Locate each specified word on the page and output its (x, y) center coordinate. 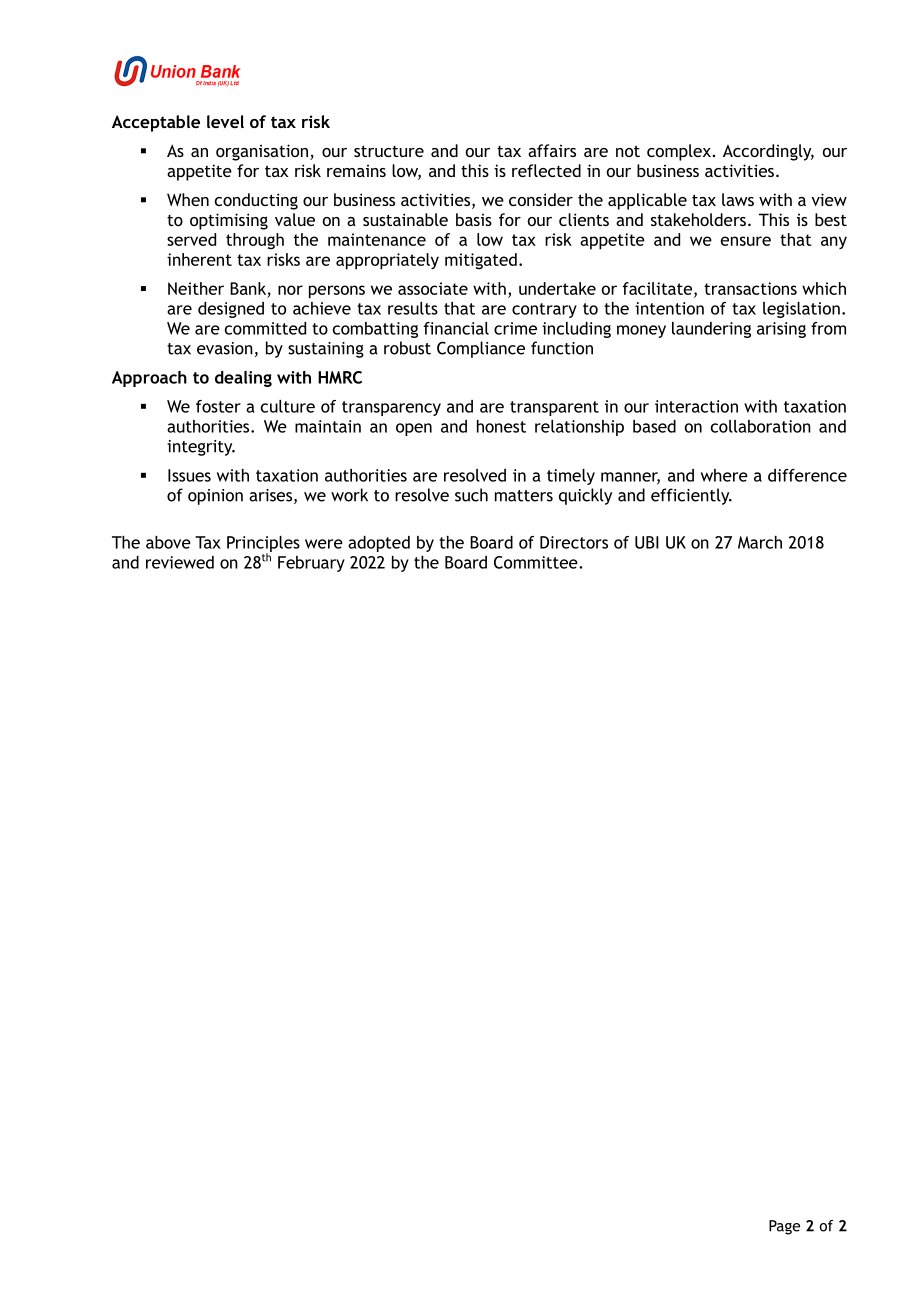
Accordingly (768, 152)
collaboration (761, 426)
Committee (537, 562)
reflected (546, 170)
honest (501, 426)
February (311, 564)
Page (784, 1227)
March (760, 542)
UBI (647, 542)
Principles (263, 545)
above (168, 542)
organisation (262, 152)
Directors (574, 542)
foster (218, 406)
